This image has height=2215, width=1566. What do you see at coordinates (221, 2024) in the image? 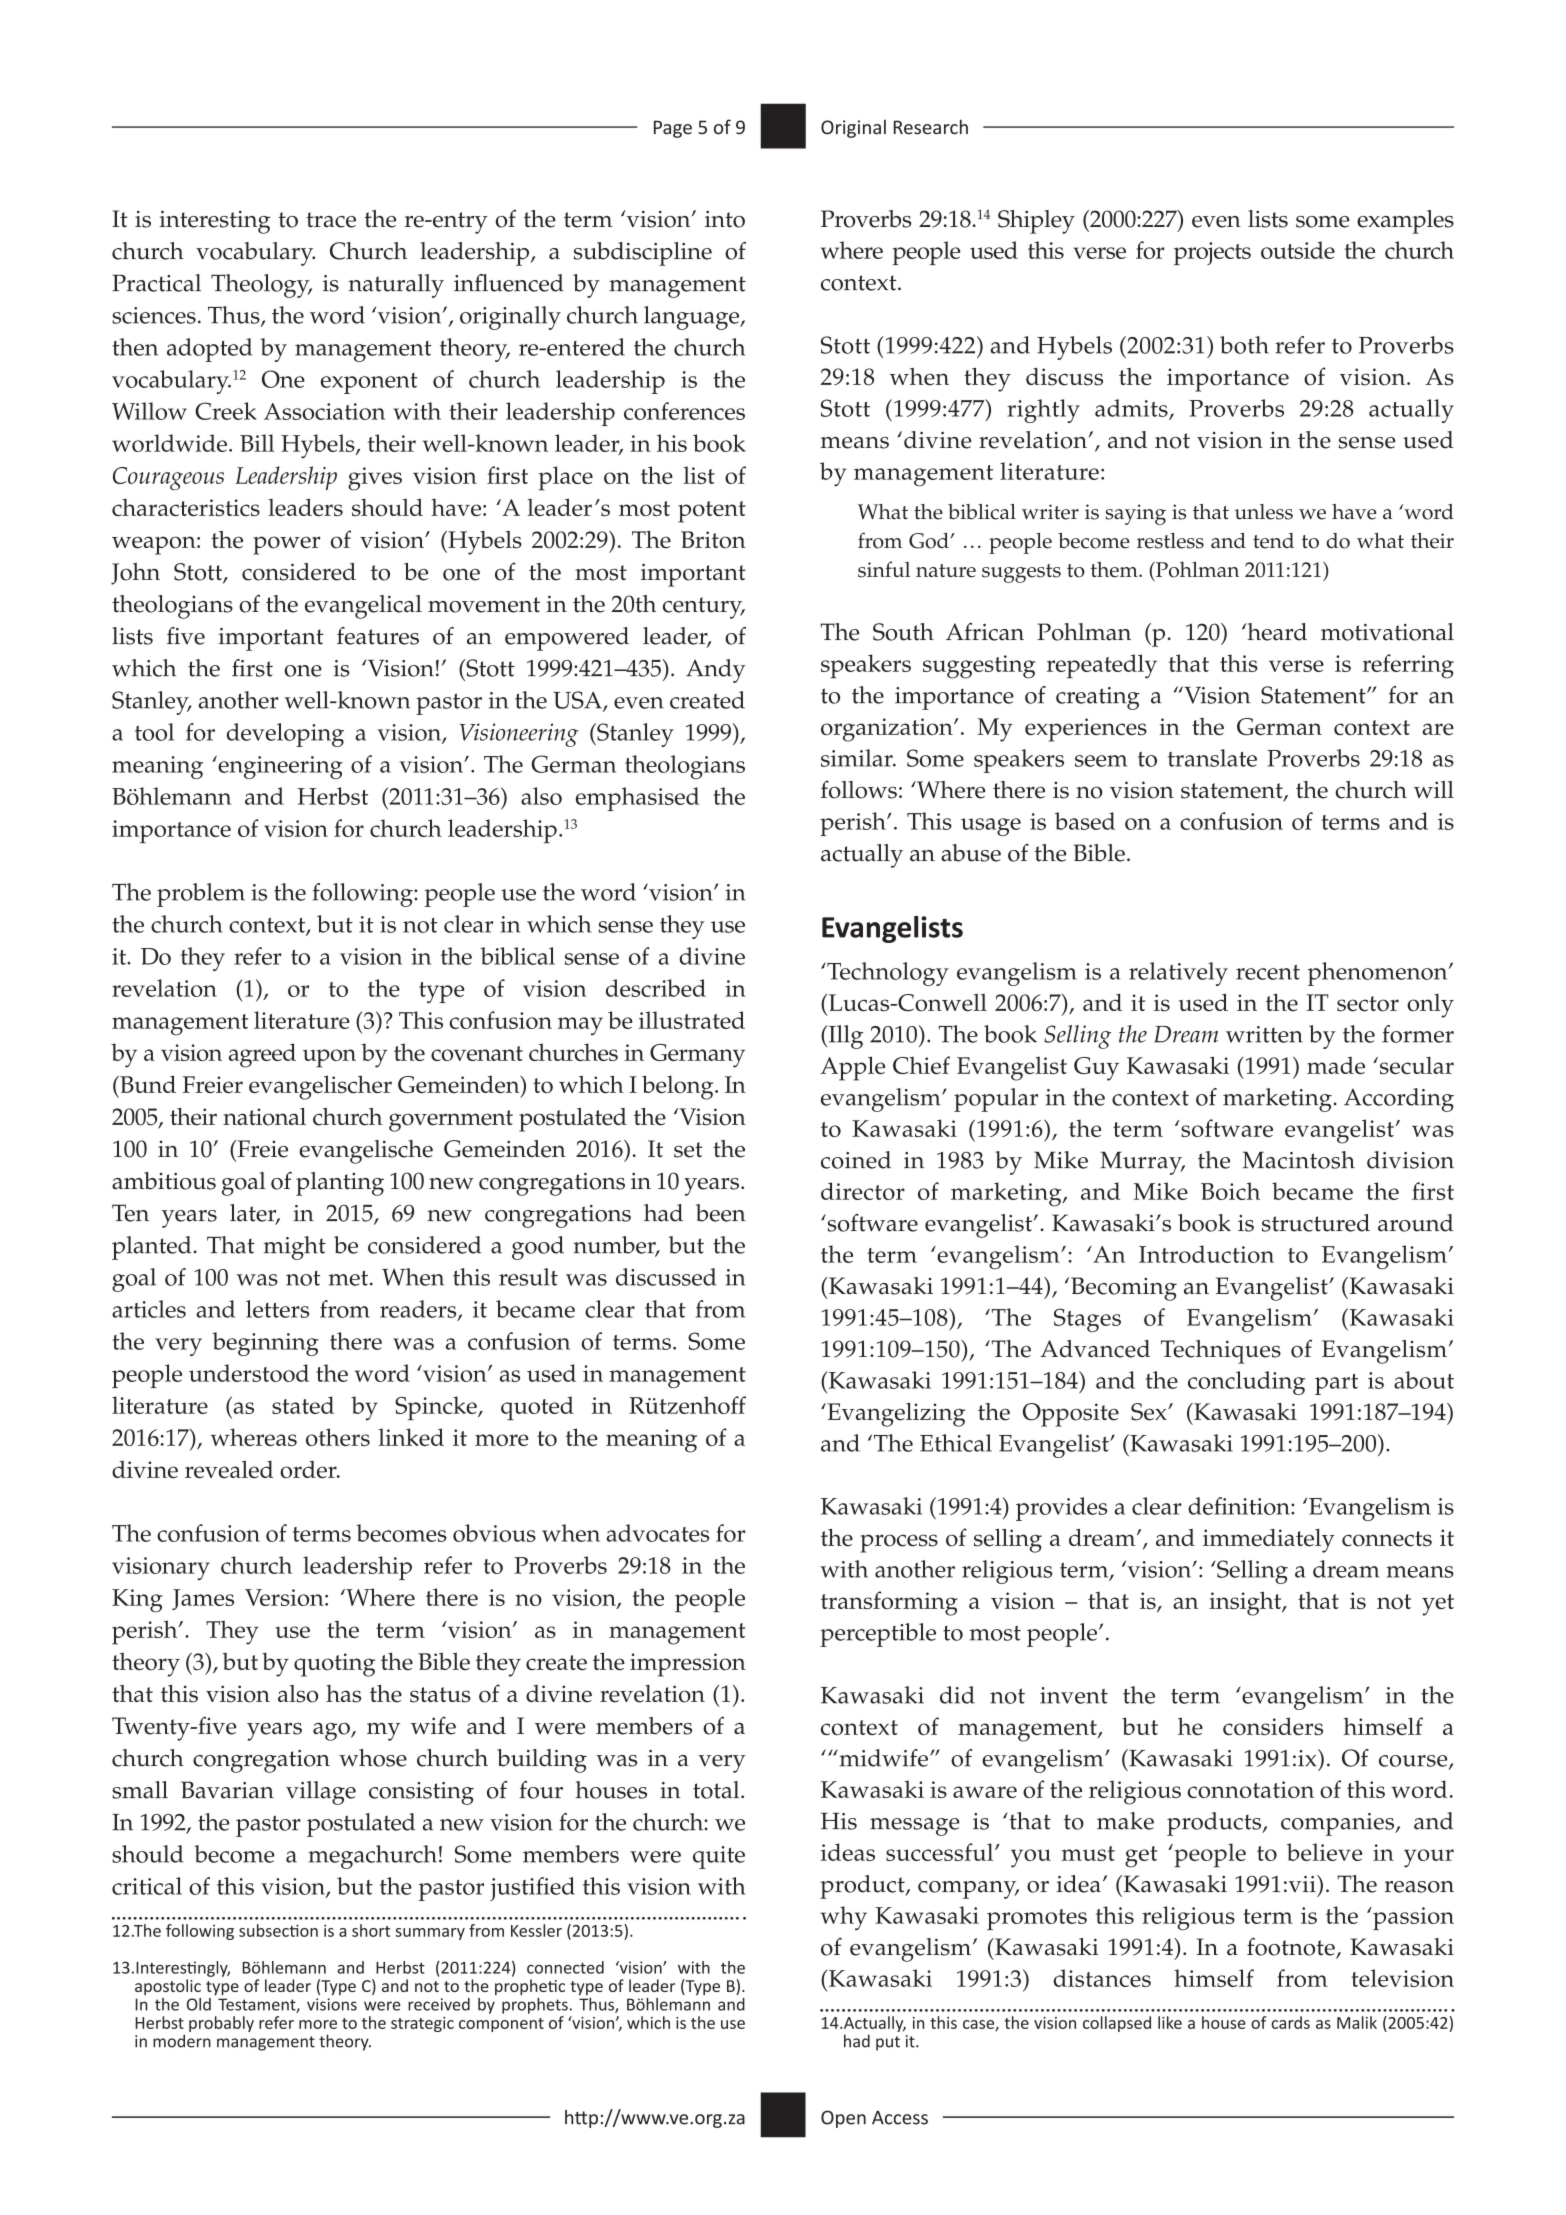
I see `probably` at bounding box center [221, 2024].
